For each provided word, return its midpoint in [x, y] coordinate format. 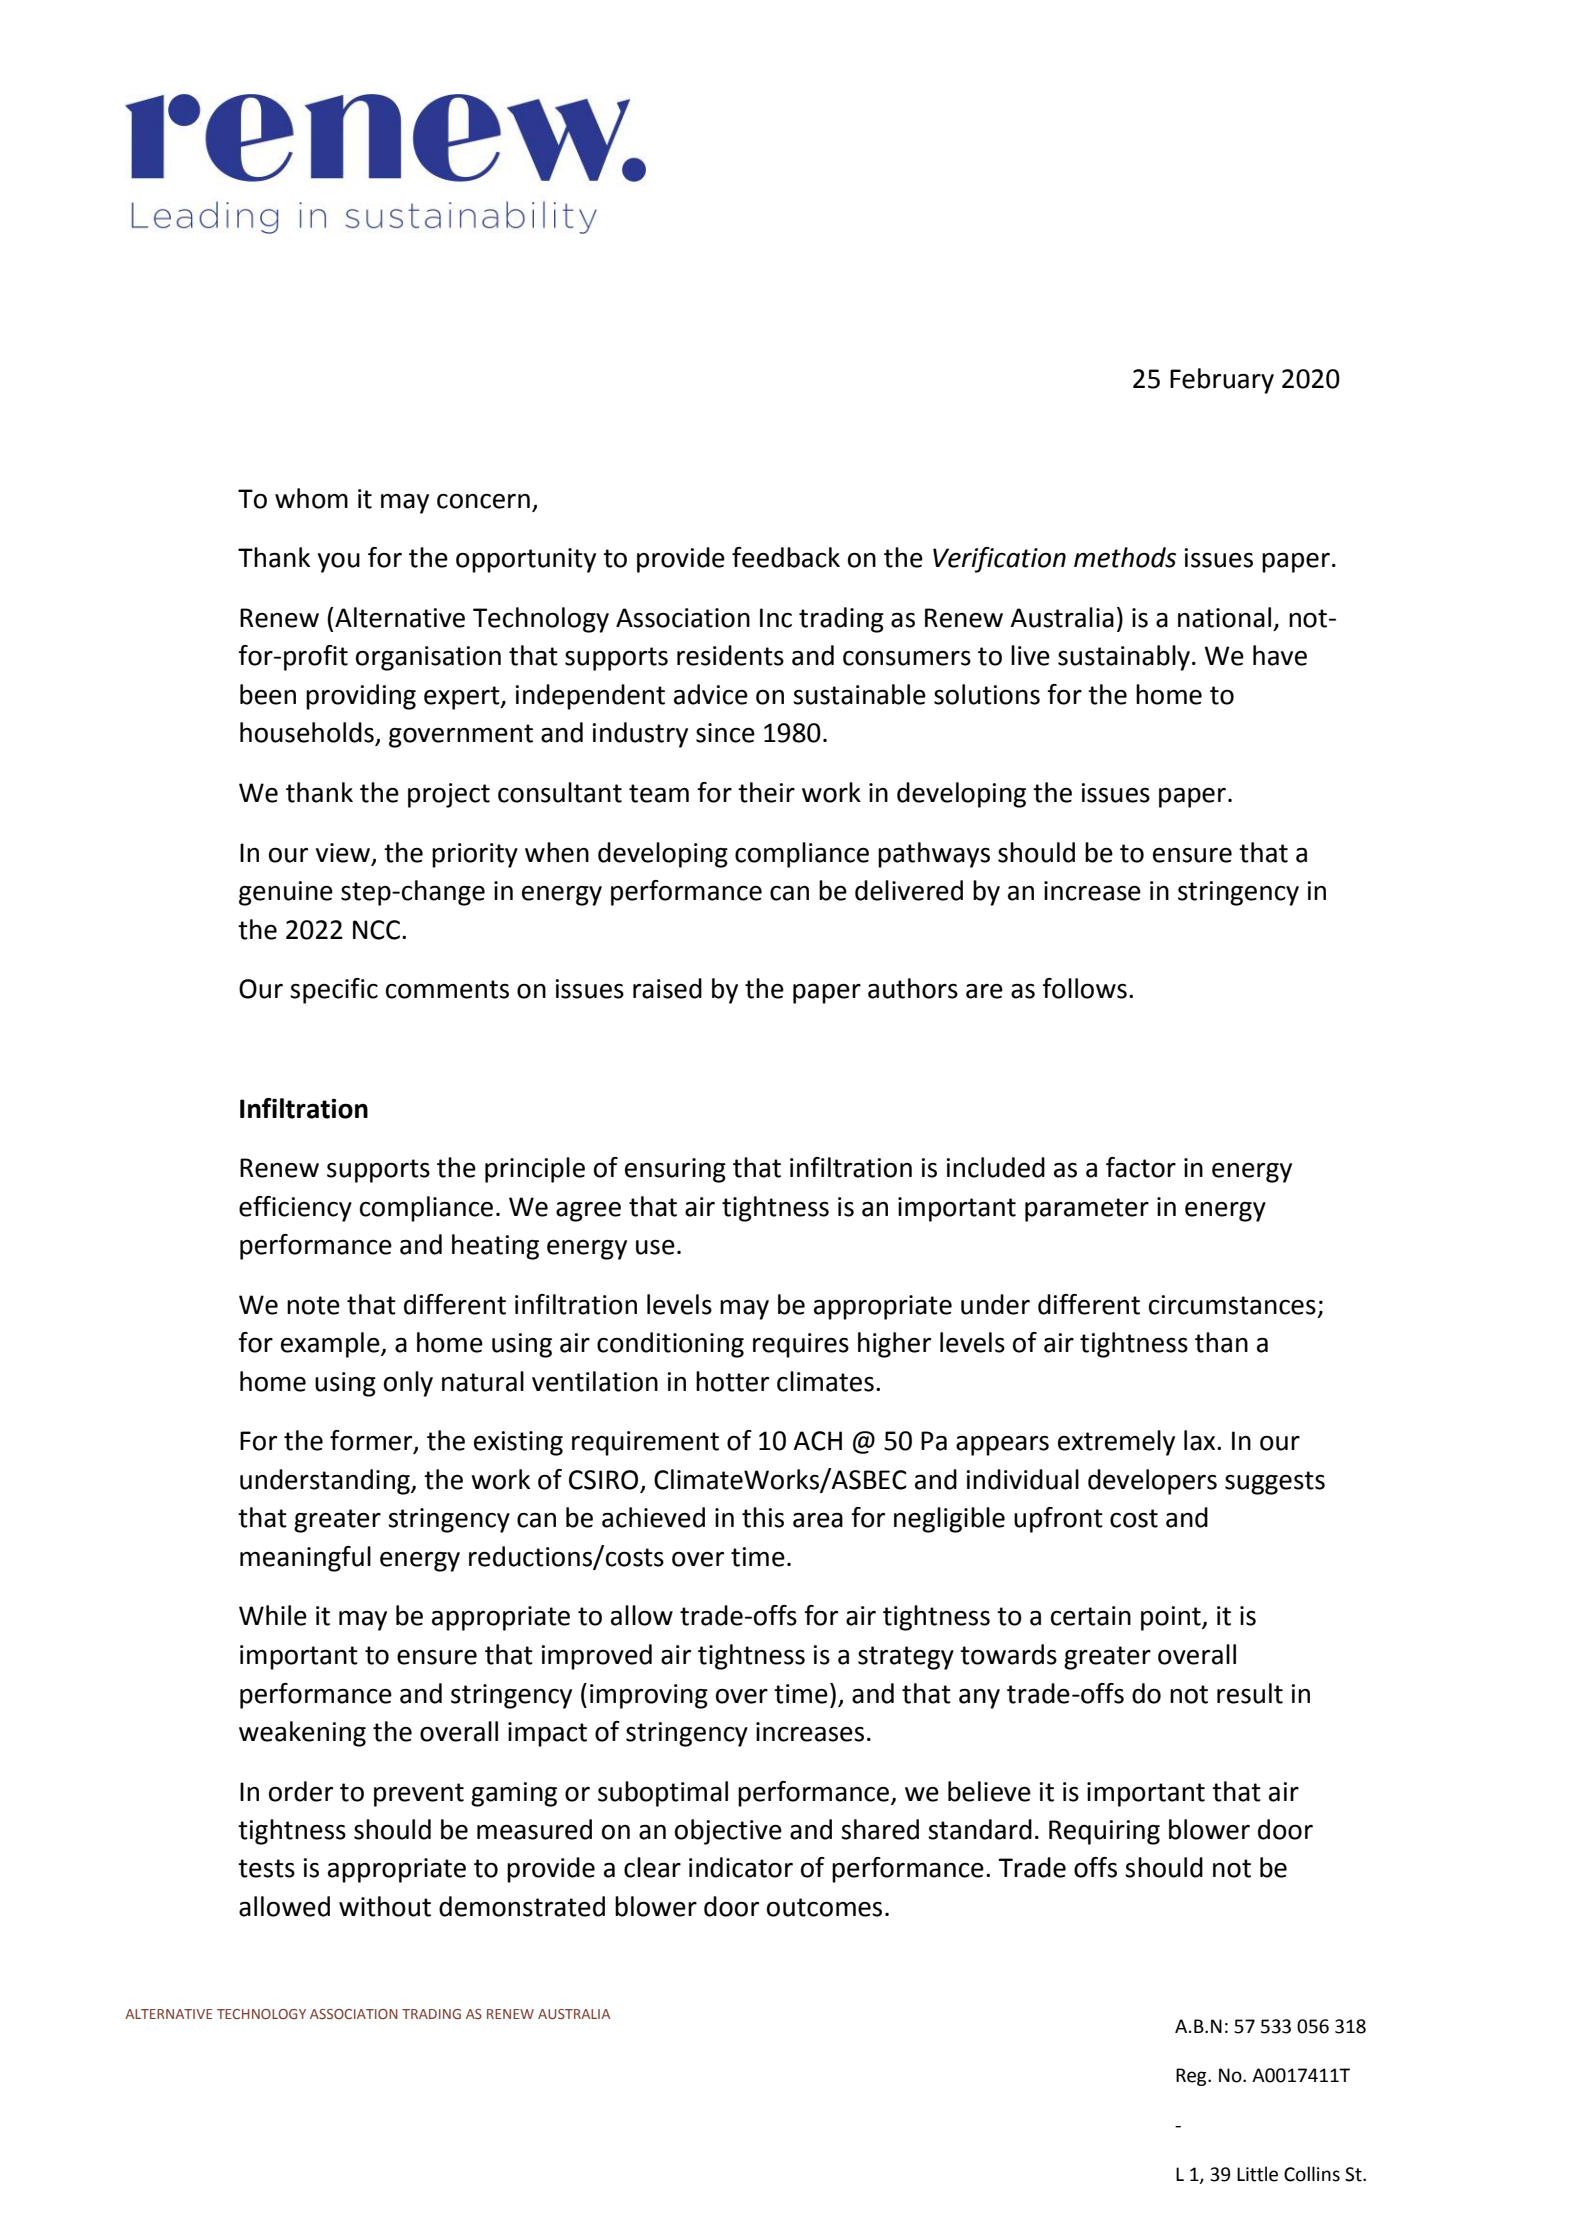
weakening [302, 1734]
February [1222, 381]
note [313, 1305]
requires [801, 1345]
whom [311, 498]
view [343, 853]
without [385, 1906]
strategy [906, 1658]
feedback [786, 557]
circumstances [1232, 1305]
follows [1084, 988]
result [1250, 1693]
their [766, 792]
